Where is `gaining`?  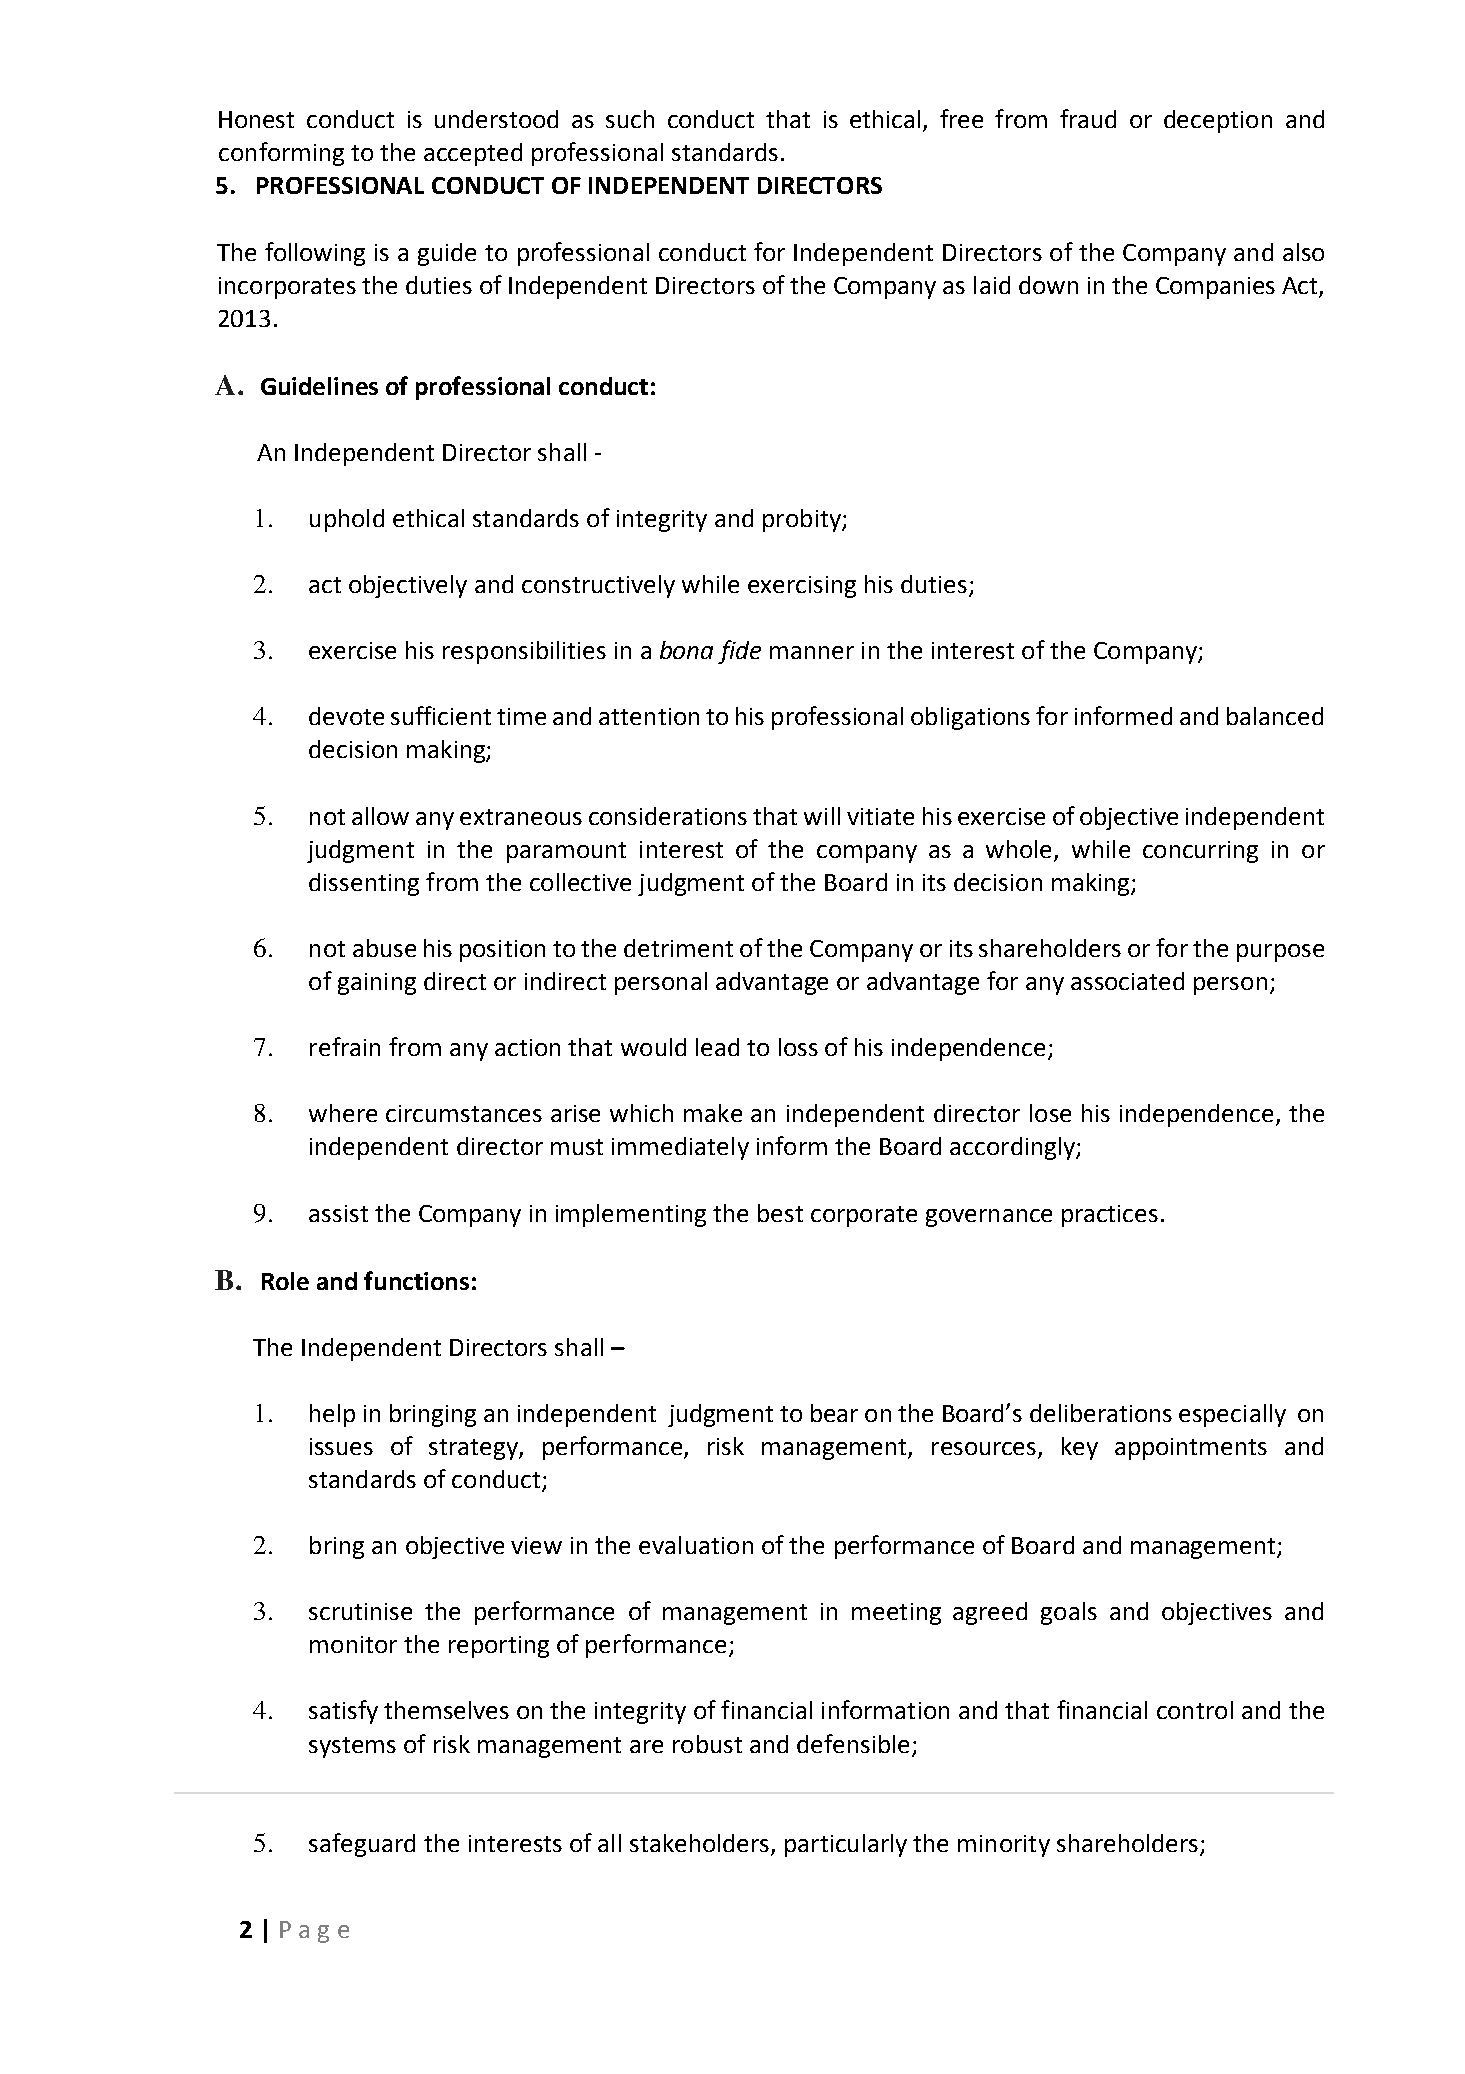
gaining is located at coordinates (377, 984).
